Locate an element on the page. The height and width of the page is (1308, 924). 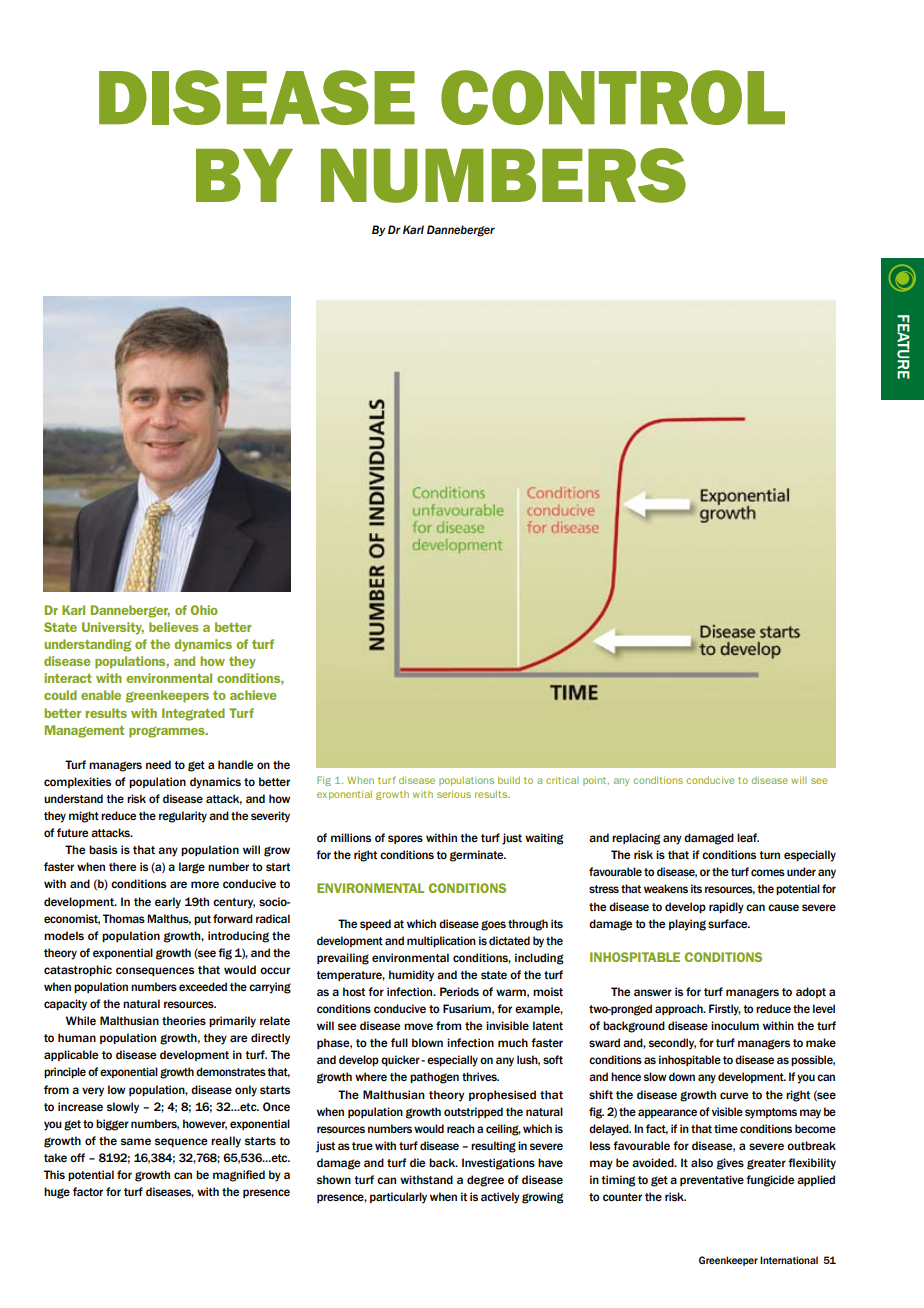
enable is located at coordinates (101, 695).
